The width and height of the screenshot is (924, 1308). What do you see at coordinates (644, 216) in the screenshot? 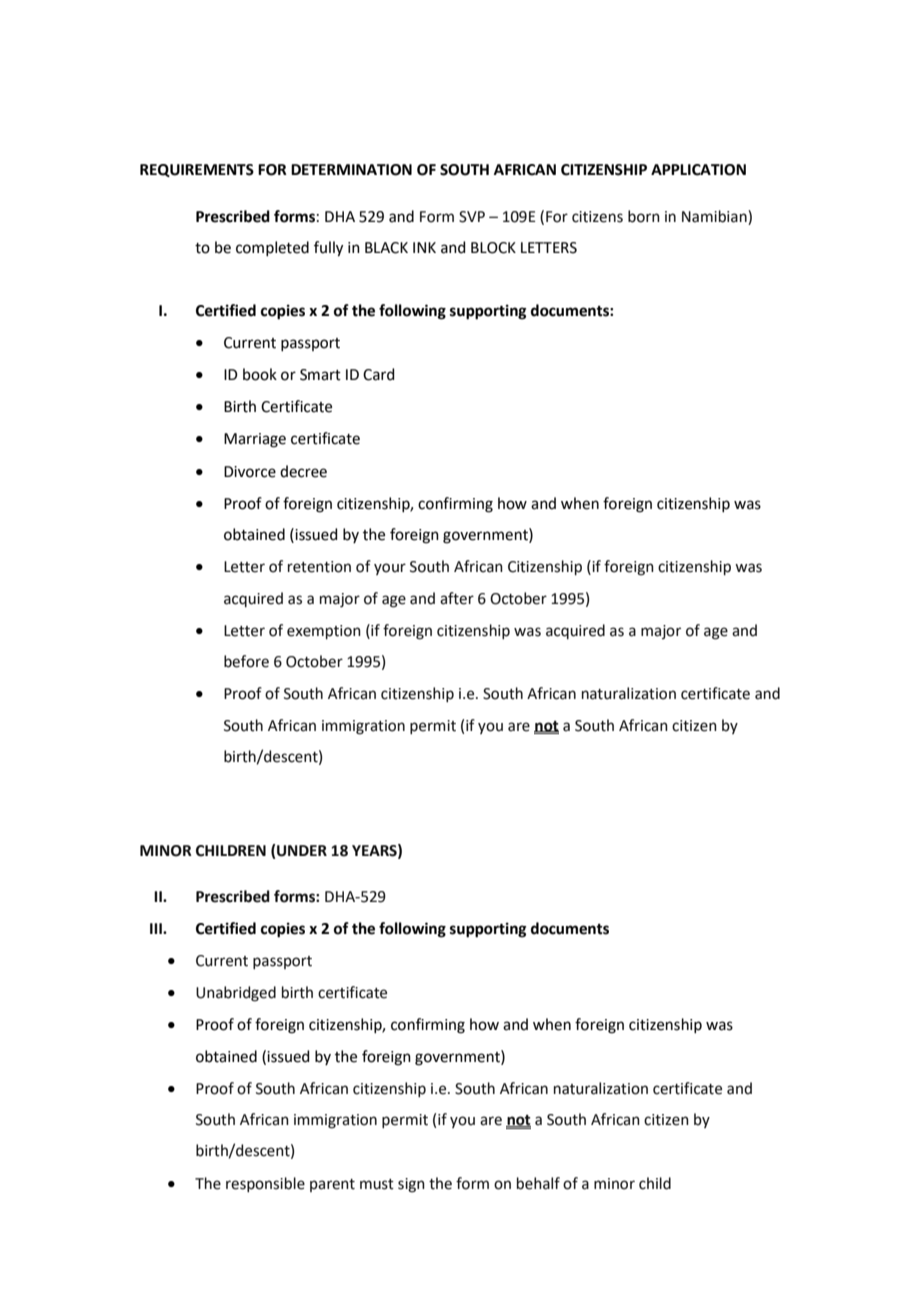
I see `born` at bounding box center [644, 216].
